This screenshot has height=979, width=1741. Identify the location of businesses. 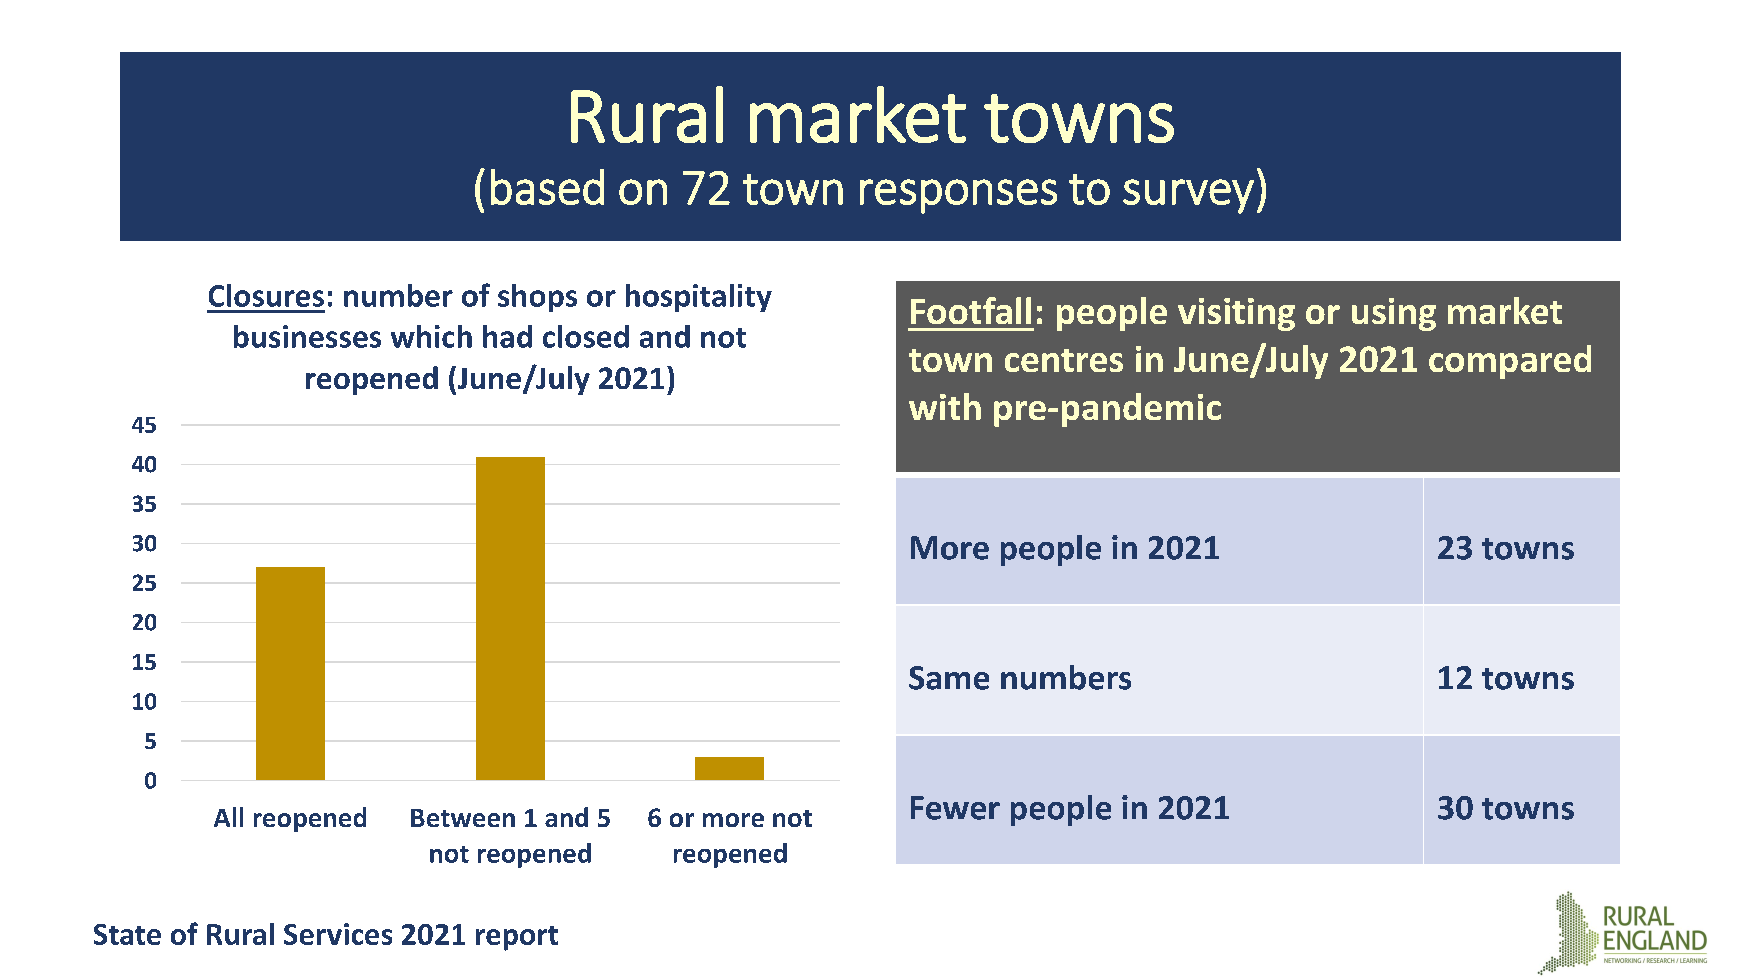
(307, 336).
